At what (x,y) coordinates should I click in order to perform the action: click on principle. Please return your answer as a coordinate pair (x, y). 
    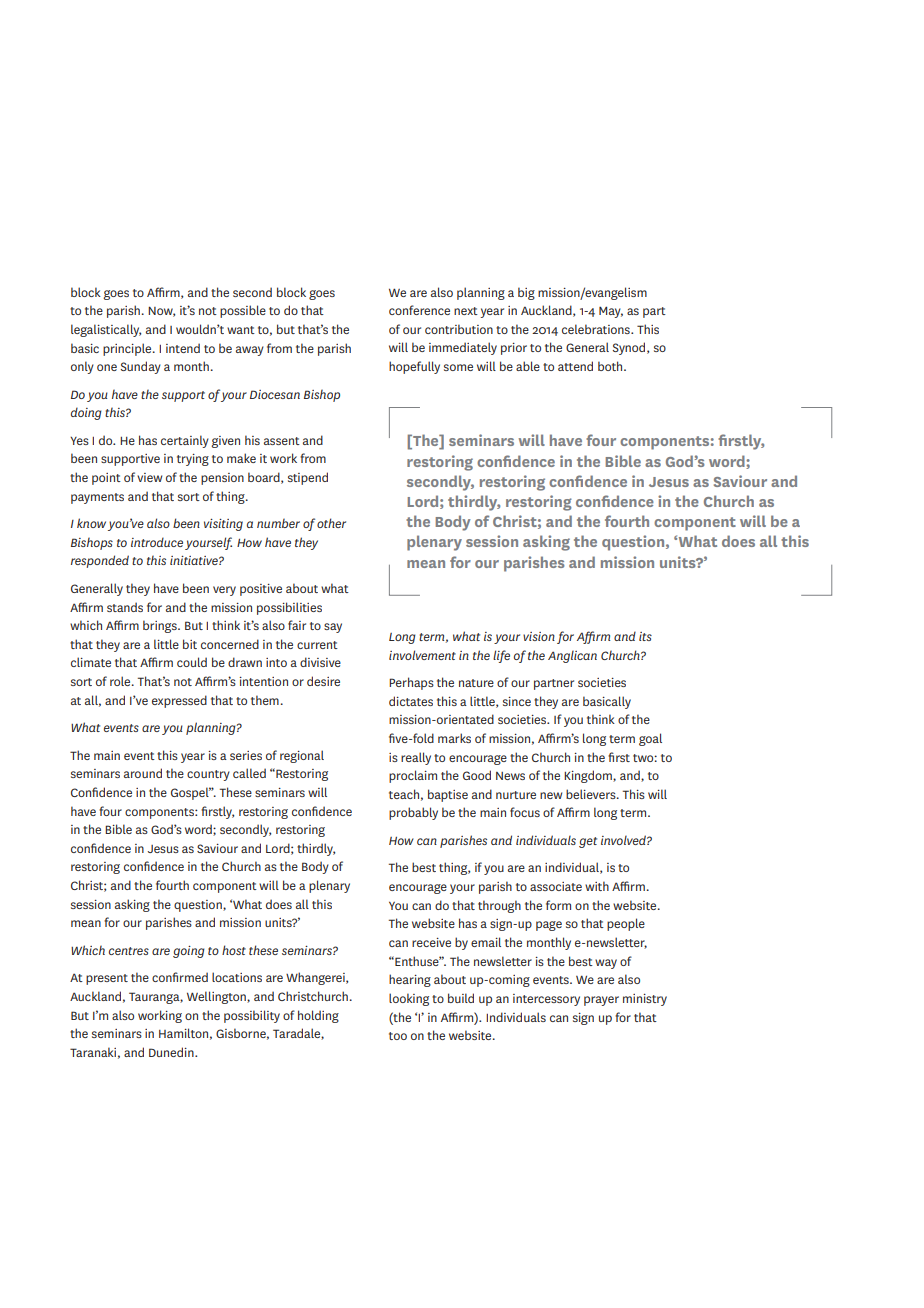
    Looking at the image, I should click on (128, 349).
